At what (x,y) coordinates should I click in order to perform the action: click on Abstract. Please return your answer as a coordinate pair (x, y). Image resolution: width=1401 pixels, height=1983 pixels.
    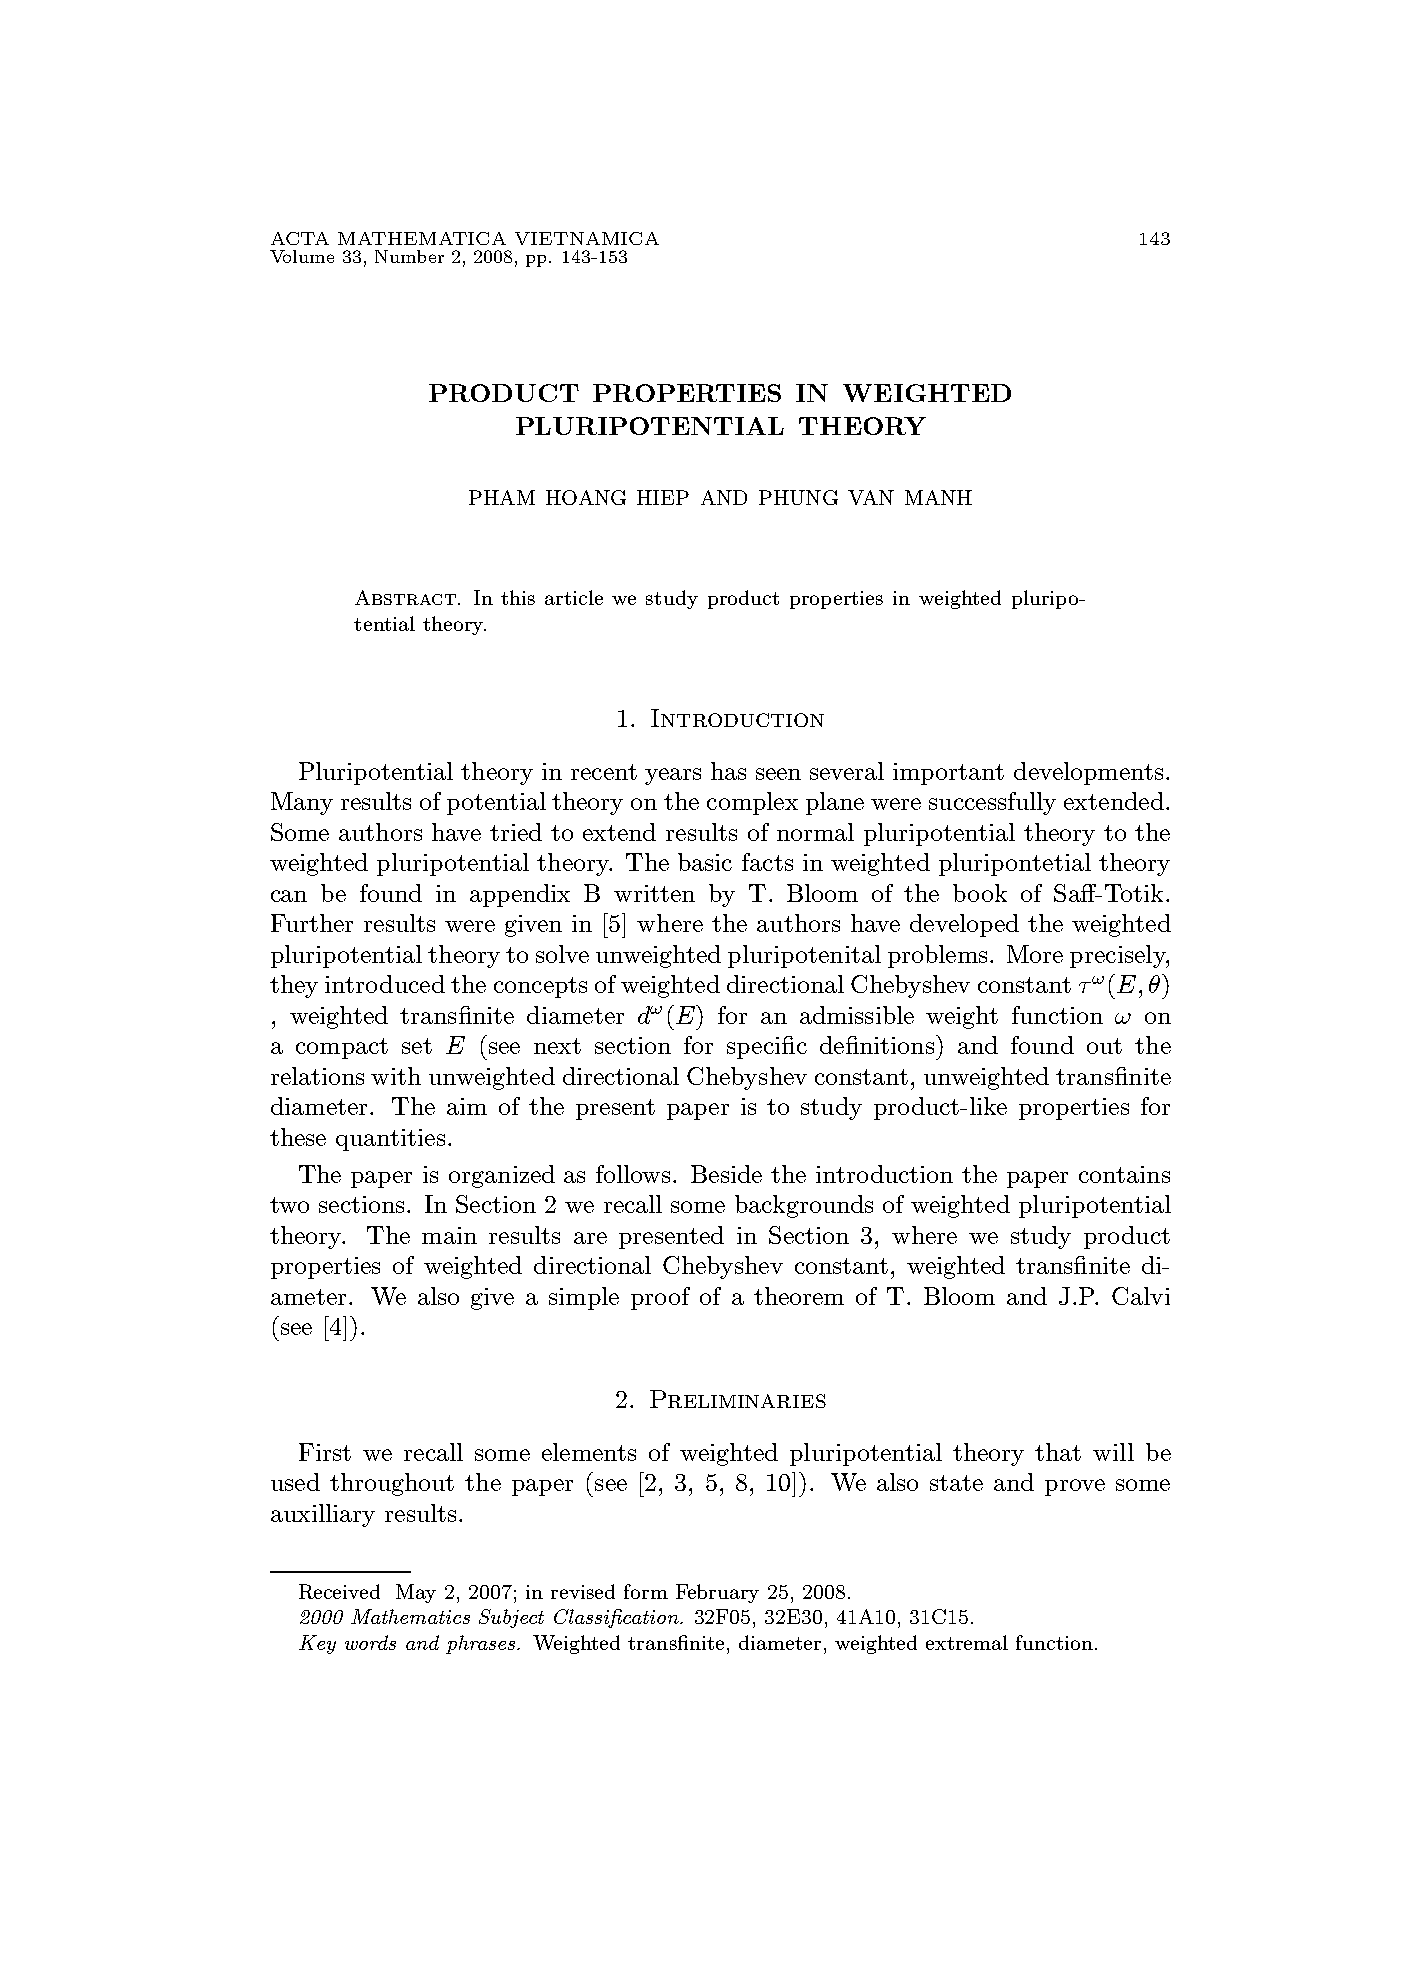
    Looking at the image, I should click on (405, 597).
